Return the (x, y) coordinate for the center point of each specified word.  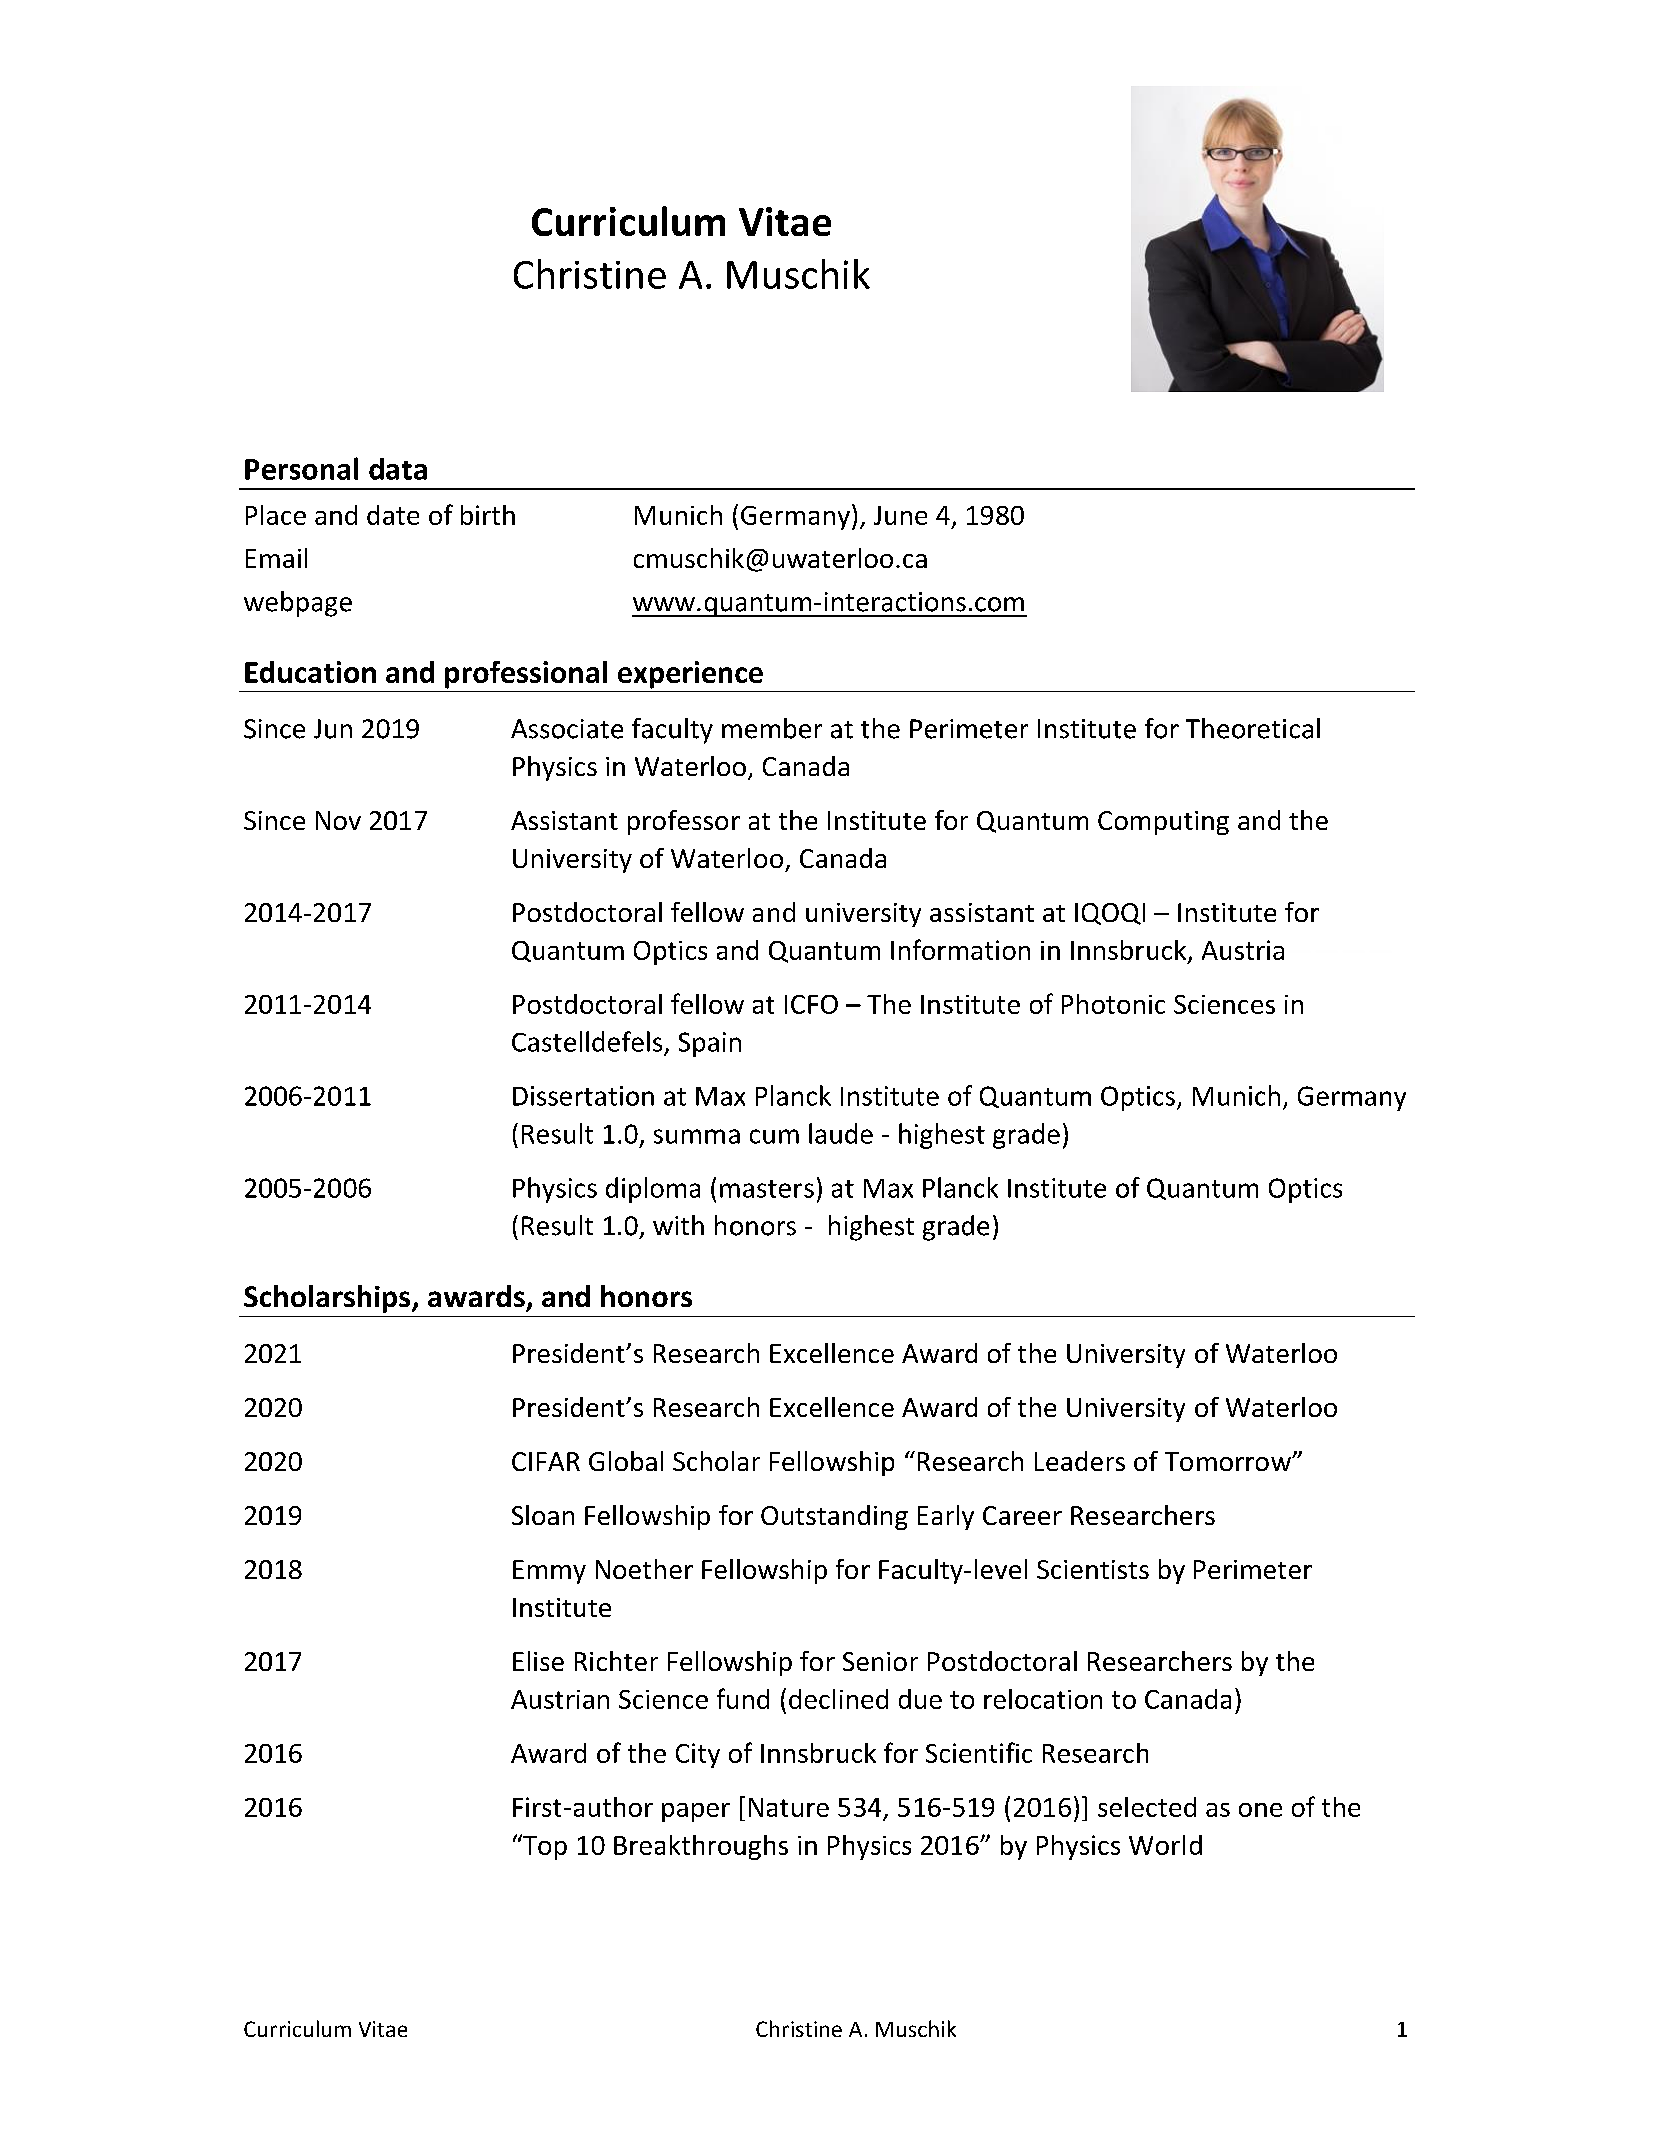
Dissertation (583, 1096)
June (900, 515)
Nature (789, 1807)
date (393, 515)
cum (774, 1136)
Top (544, 1847)
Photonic (1113, 1004)
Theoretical (1253, 728)
